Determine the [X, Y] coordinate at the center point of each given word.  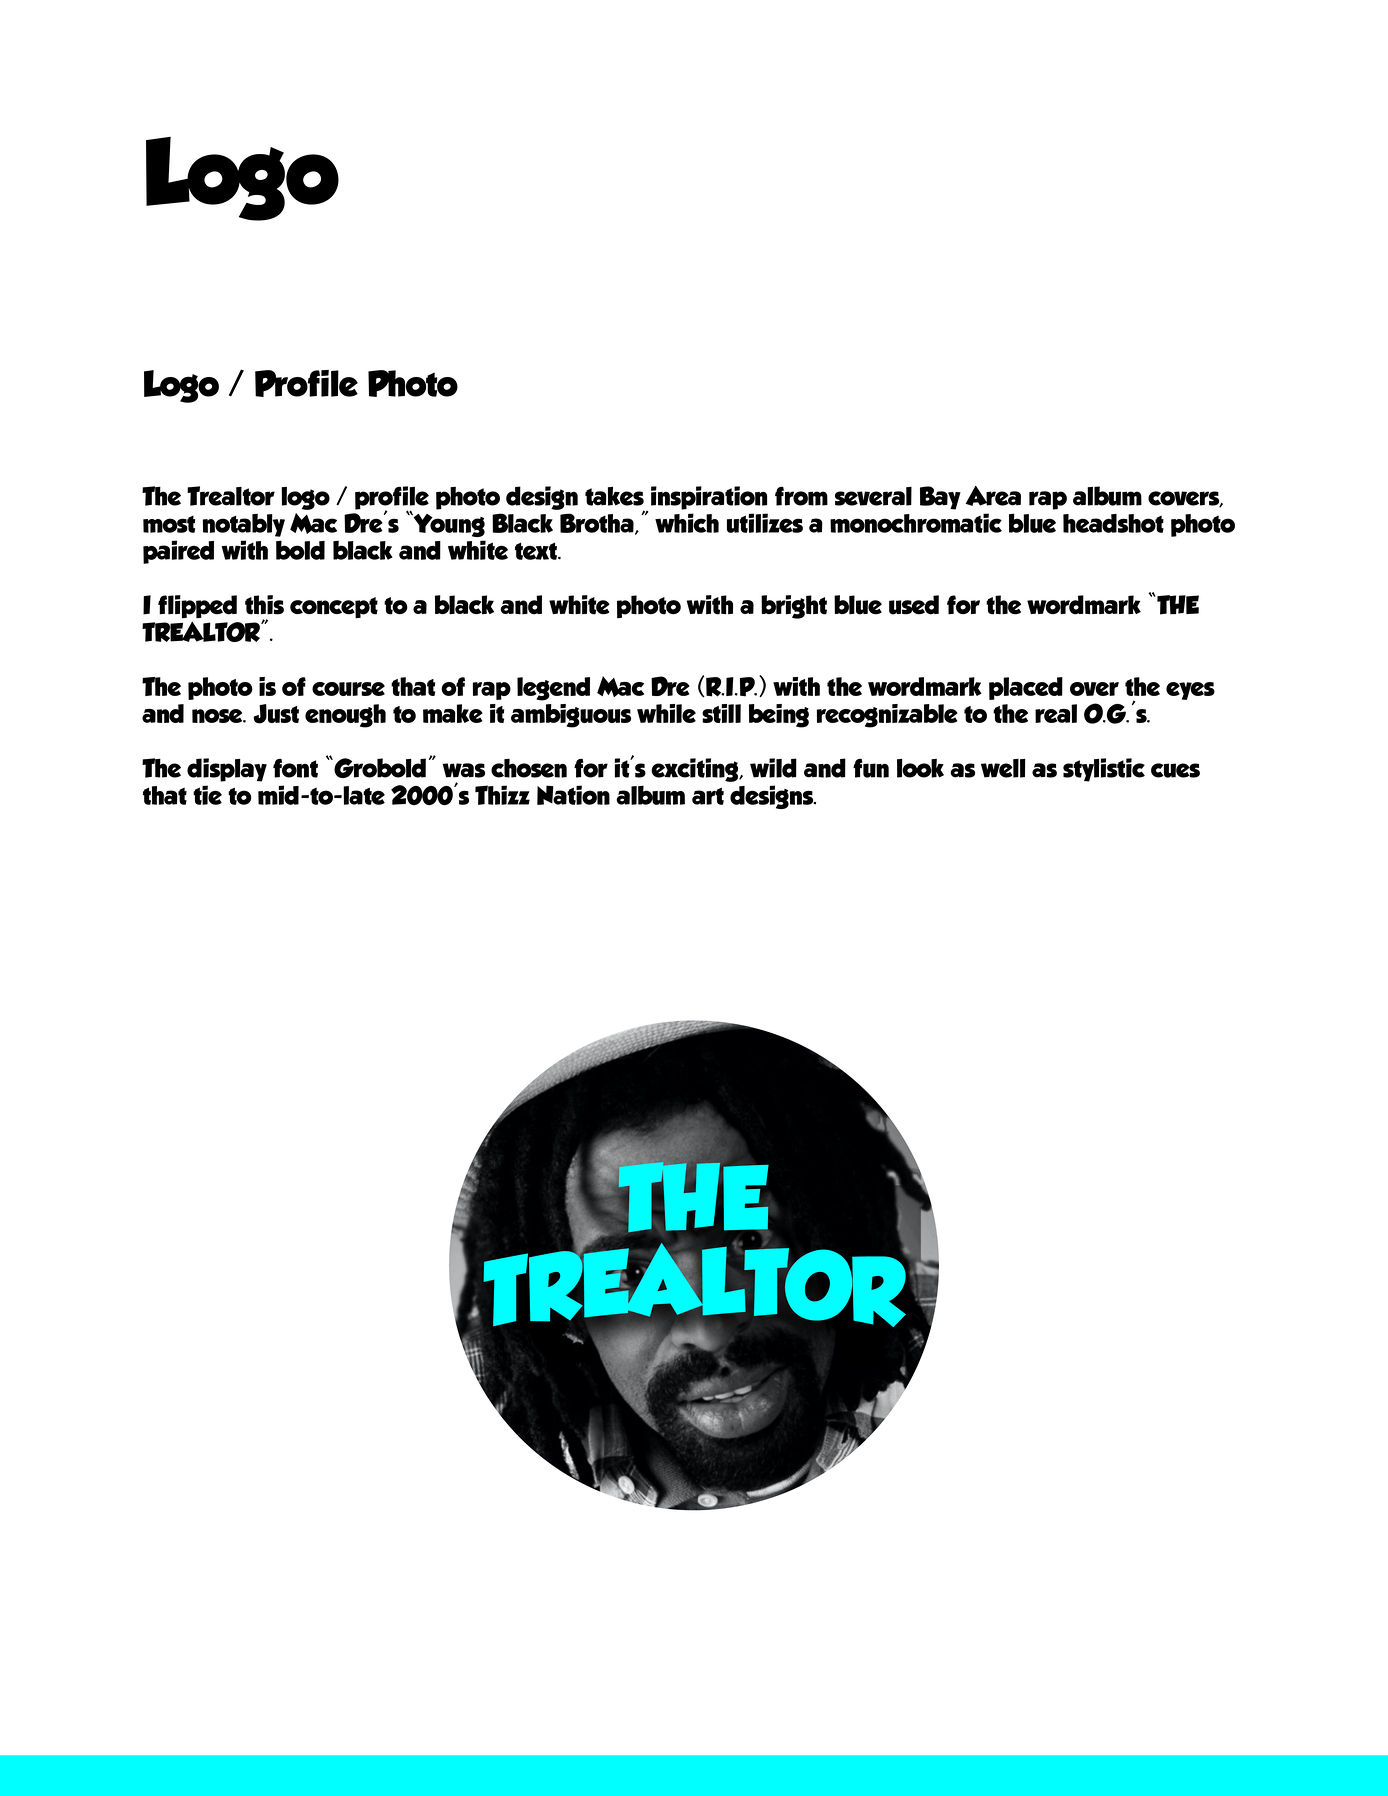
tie [207, 795]
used [914, 605]
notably [244, 525]
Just [276, 714]
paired [178, 552]
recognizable [887, 716]
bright [794, 607]
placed [1026, 688]
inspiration [709, 498]
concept [334, 608]
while [666, 713]
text [537, 551]
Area [993, 496]
